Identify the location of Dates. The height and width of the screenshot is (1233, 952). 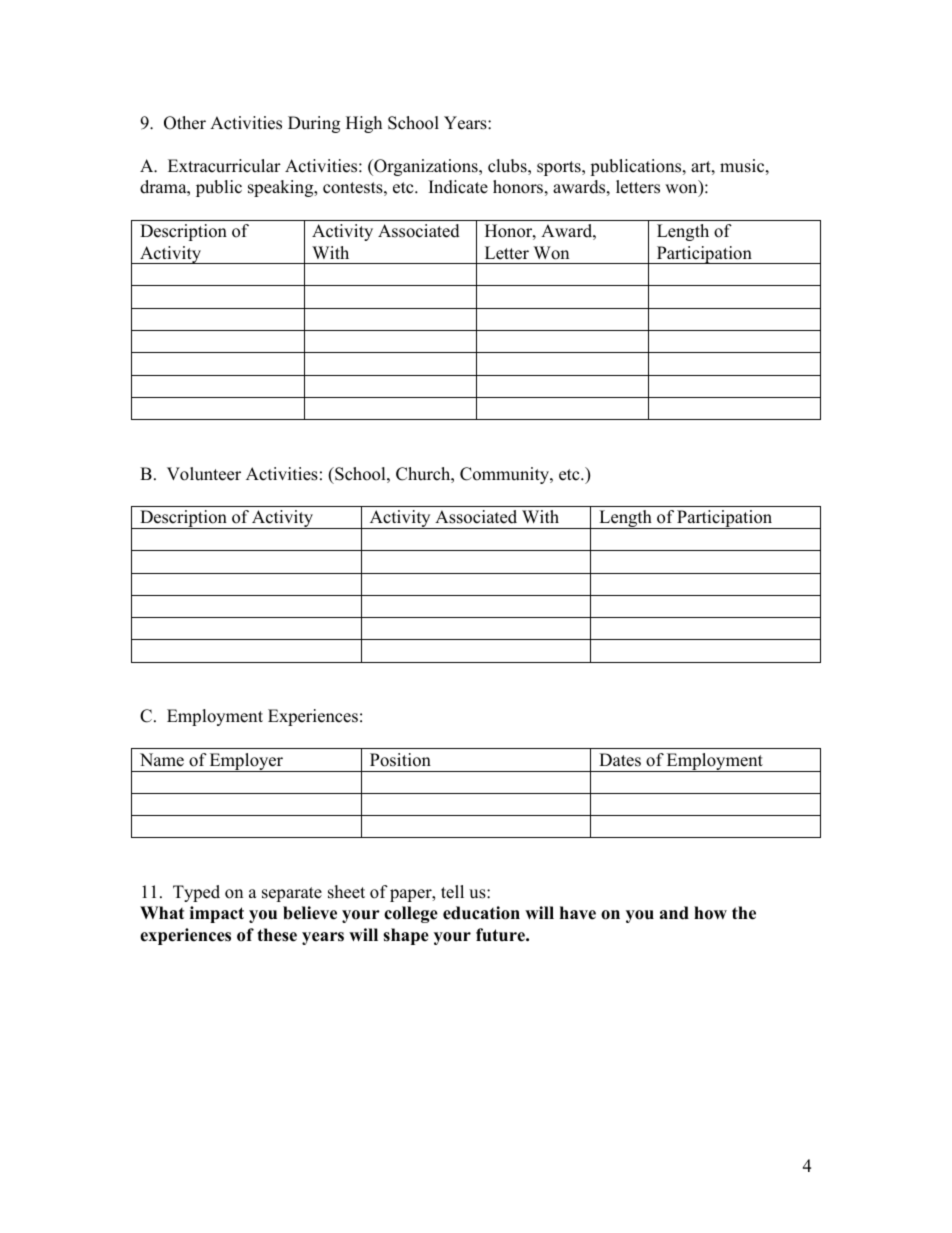
(620, 760).
